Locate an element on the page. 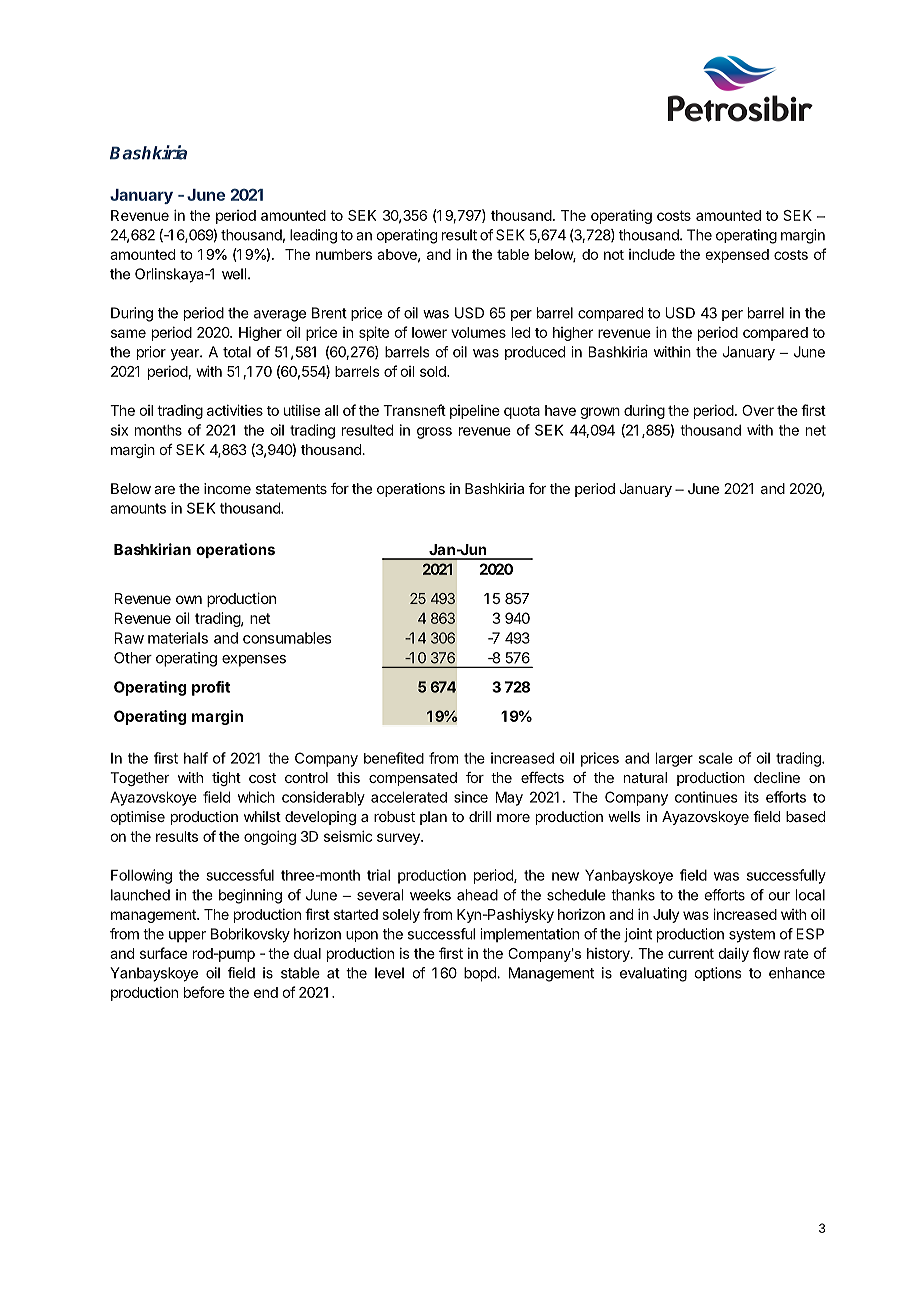 The image size is (924, 1308). leading is located at coordinates (313, 236).
